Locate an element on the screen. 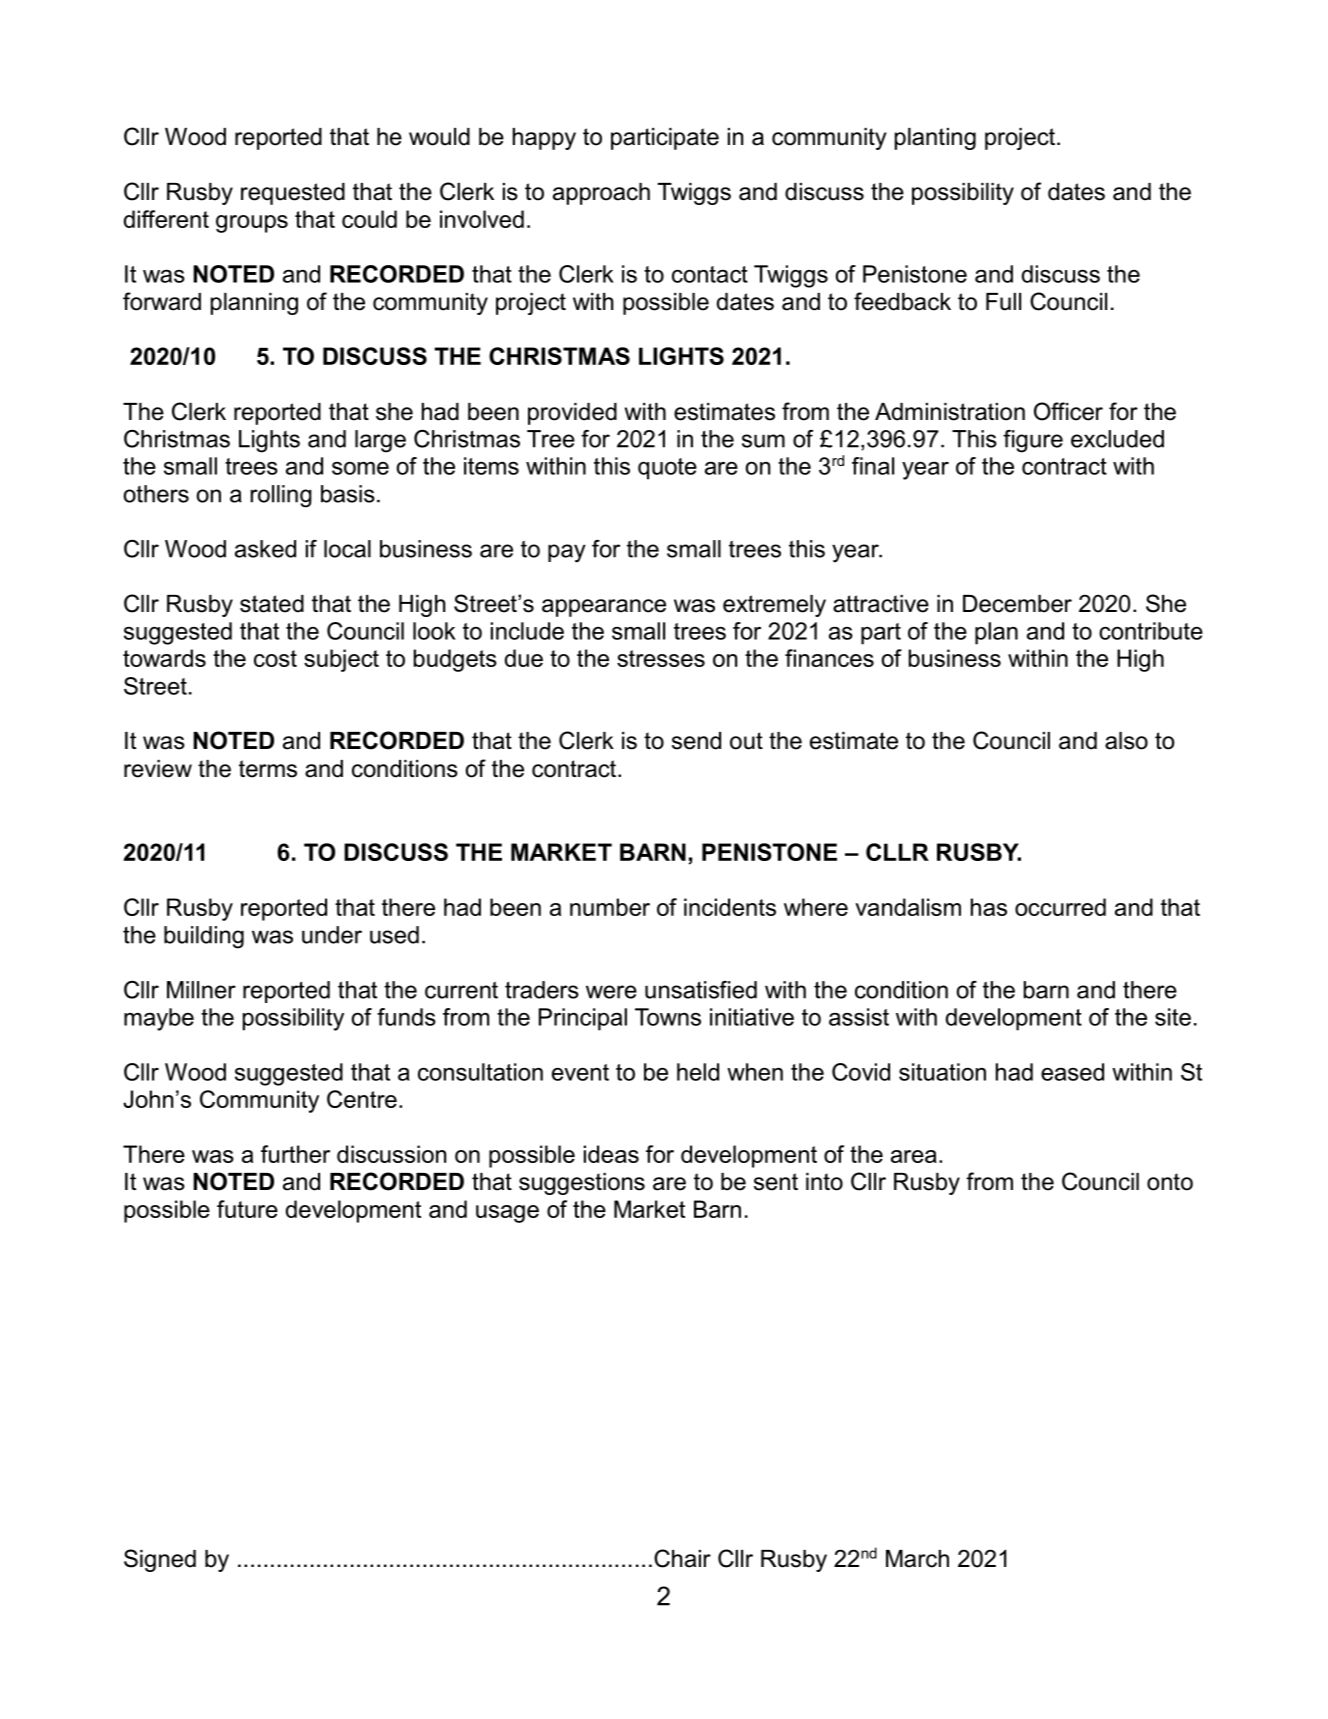 The width and height of the screenshot is (1328, 1719). terms is located at coordinates (268, 769).
